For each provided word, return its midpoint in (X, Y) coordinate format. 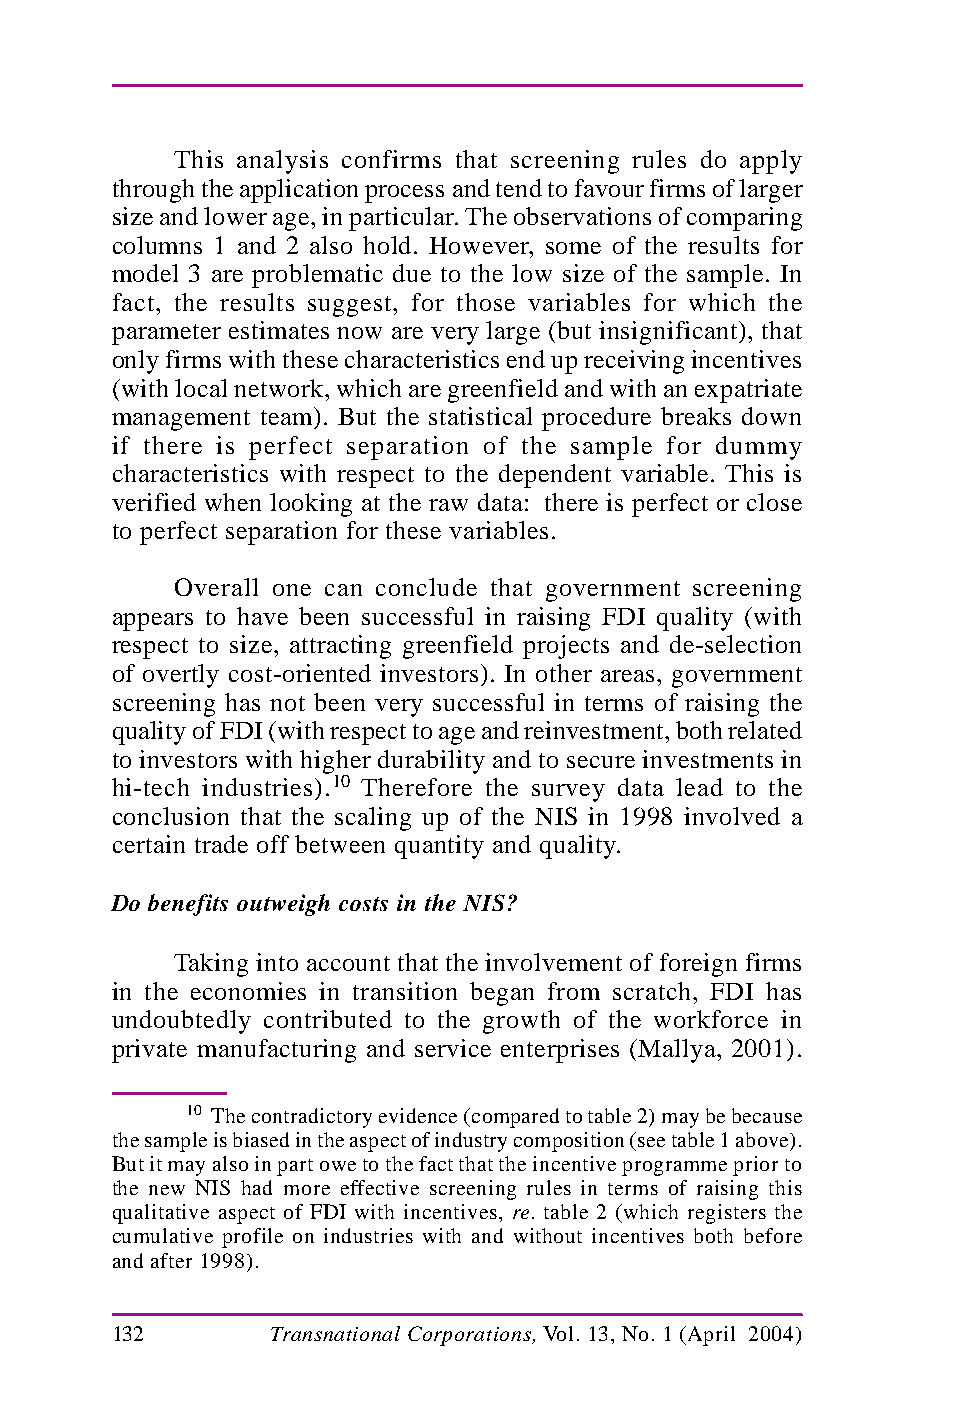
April (711, 1336)
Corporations (471, 1336)
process (404, 194)
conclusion (171, 816)
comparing (744, 219)
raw (448, 505)
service (453, 1048)
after (171, 1260)
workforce (711, 1019)
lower (235, 216)
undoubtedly (181, 1022)
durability (431, 762)
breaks (696, 416)
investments (707, 759)
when (233, 502)
